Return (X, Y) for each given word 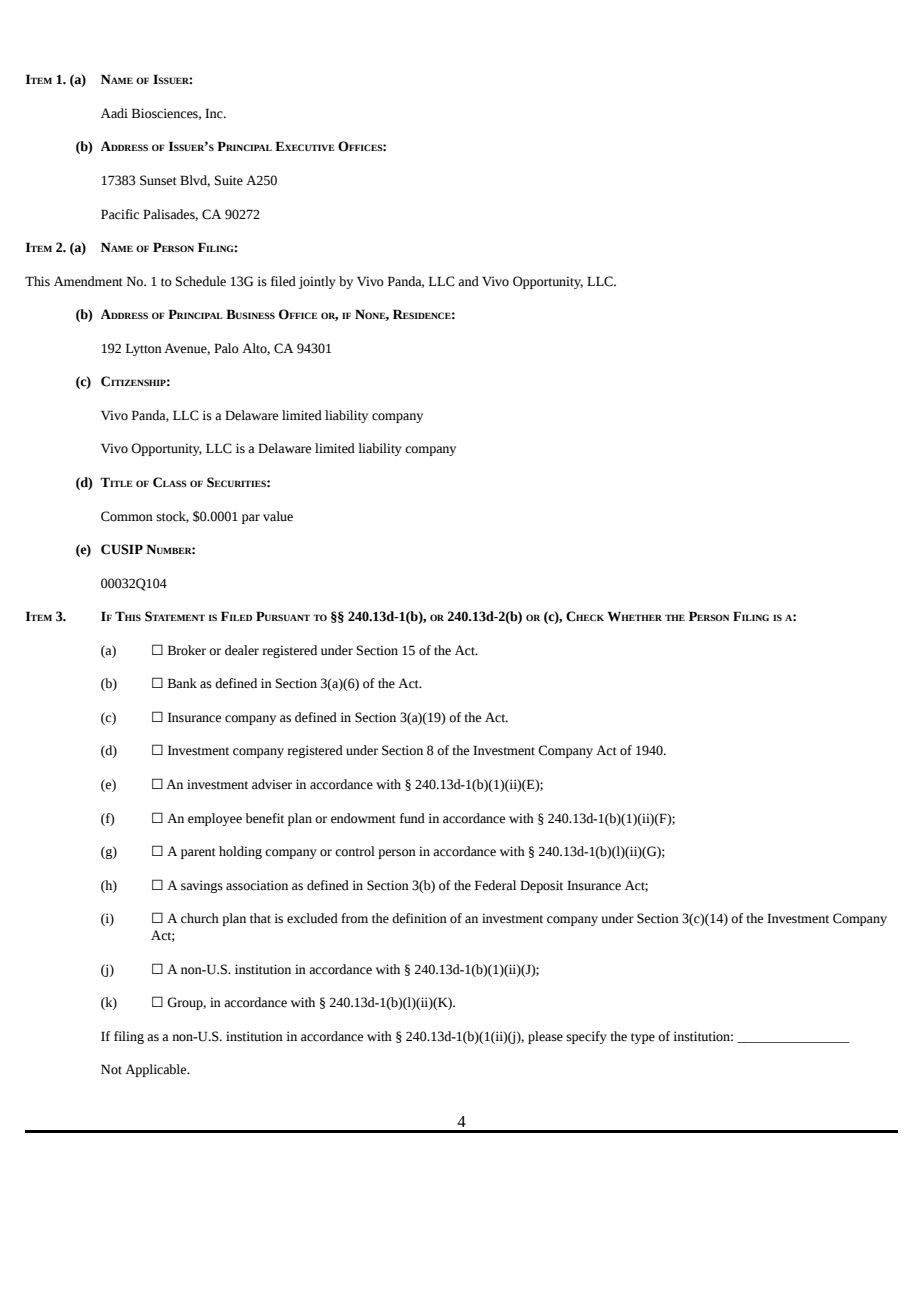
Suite (229, 180)
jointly (317, 282)
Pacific (120, 214)
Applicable (157, 1070)
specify (587, 1037)
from (354, 918)
